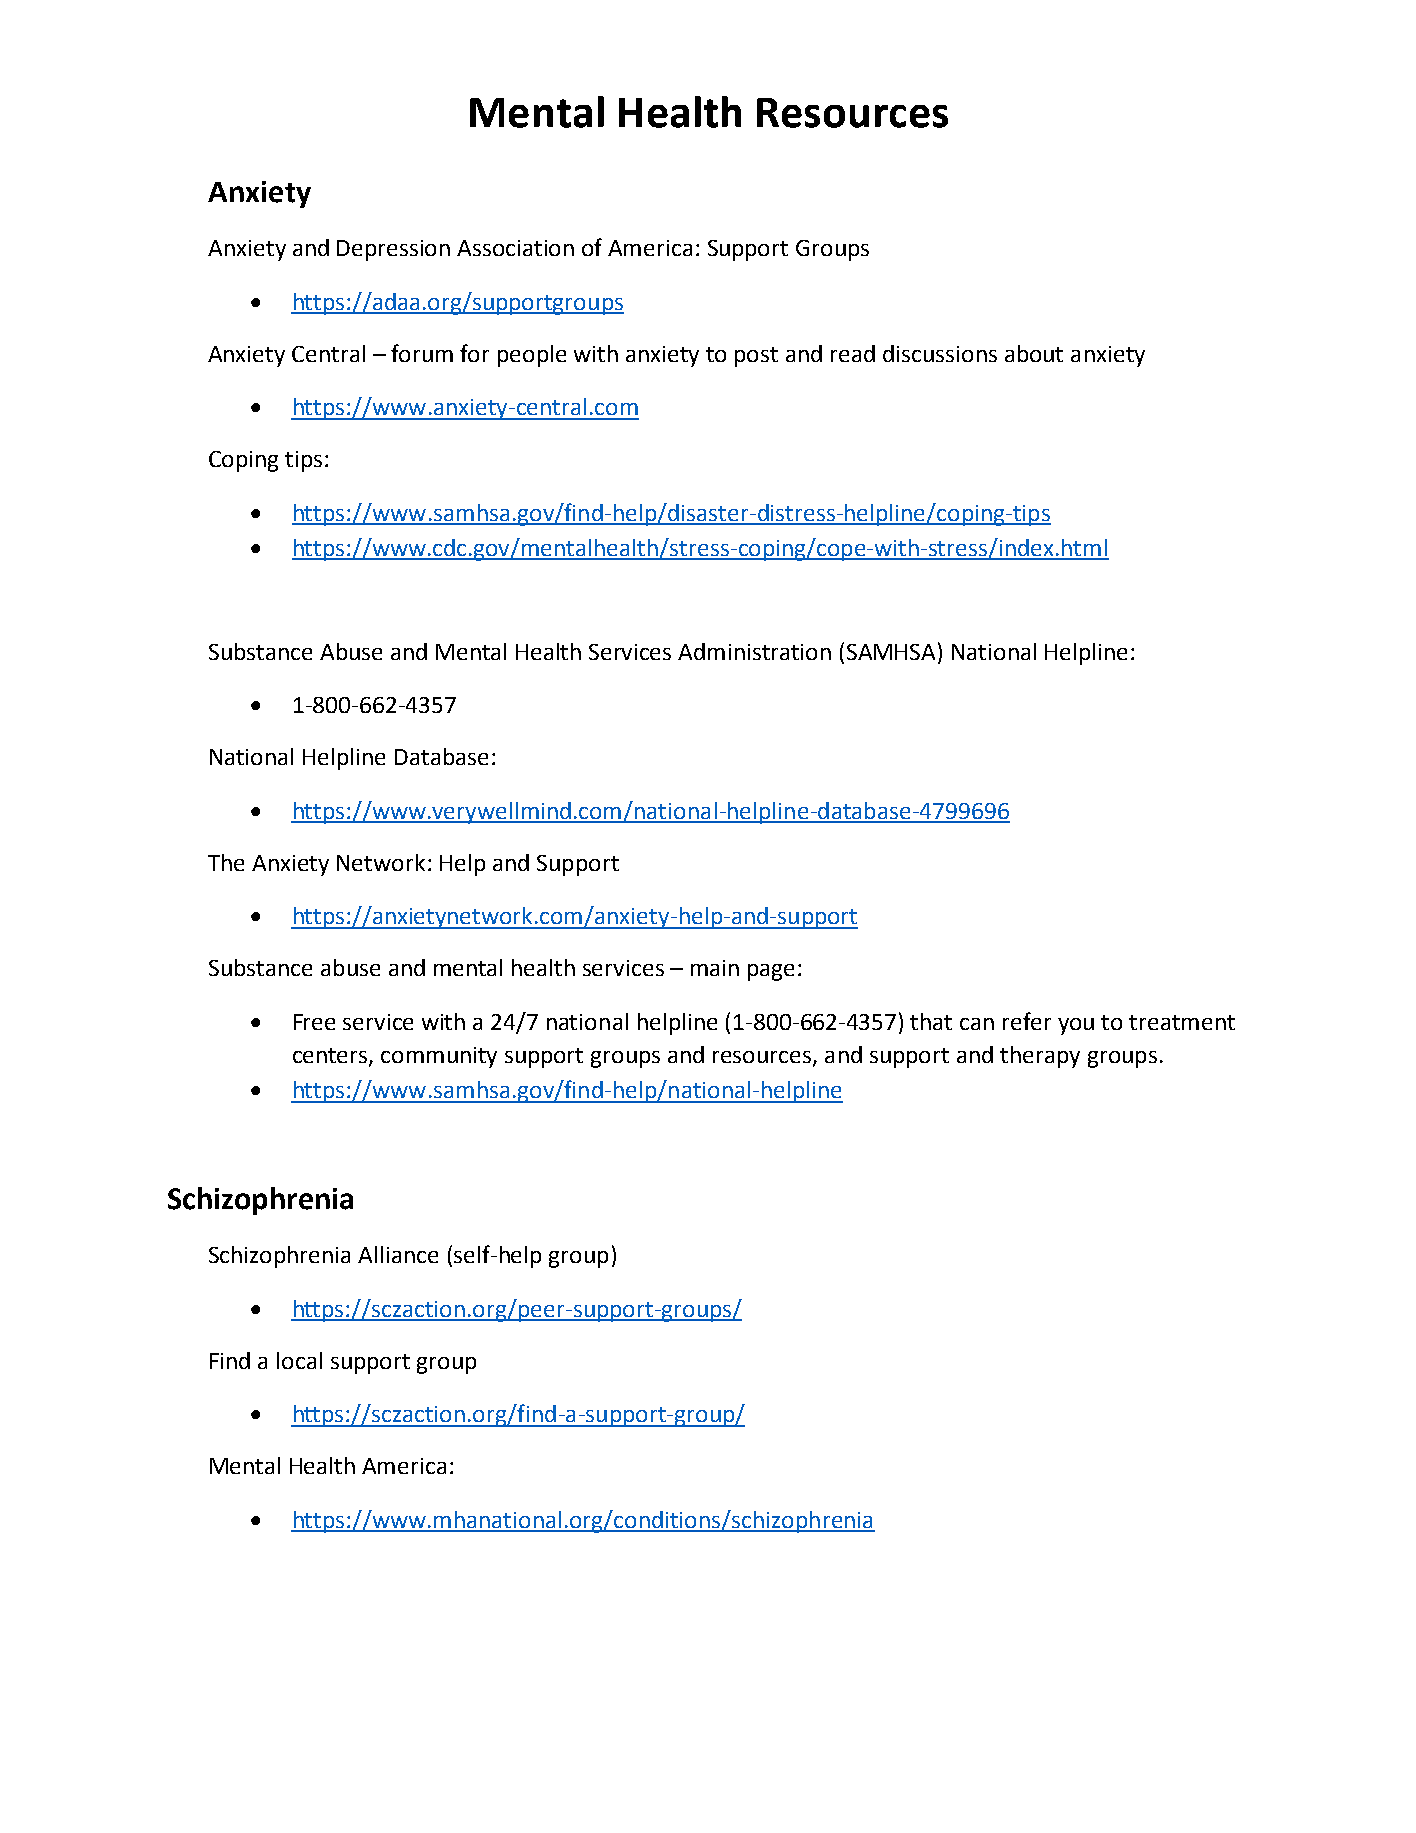  Describe the element at coordinates (398, 1254) in the image. I see `Alliance` at that location.
